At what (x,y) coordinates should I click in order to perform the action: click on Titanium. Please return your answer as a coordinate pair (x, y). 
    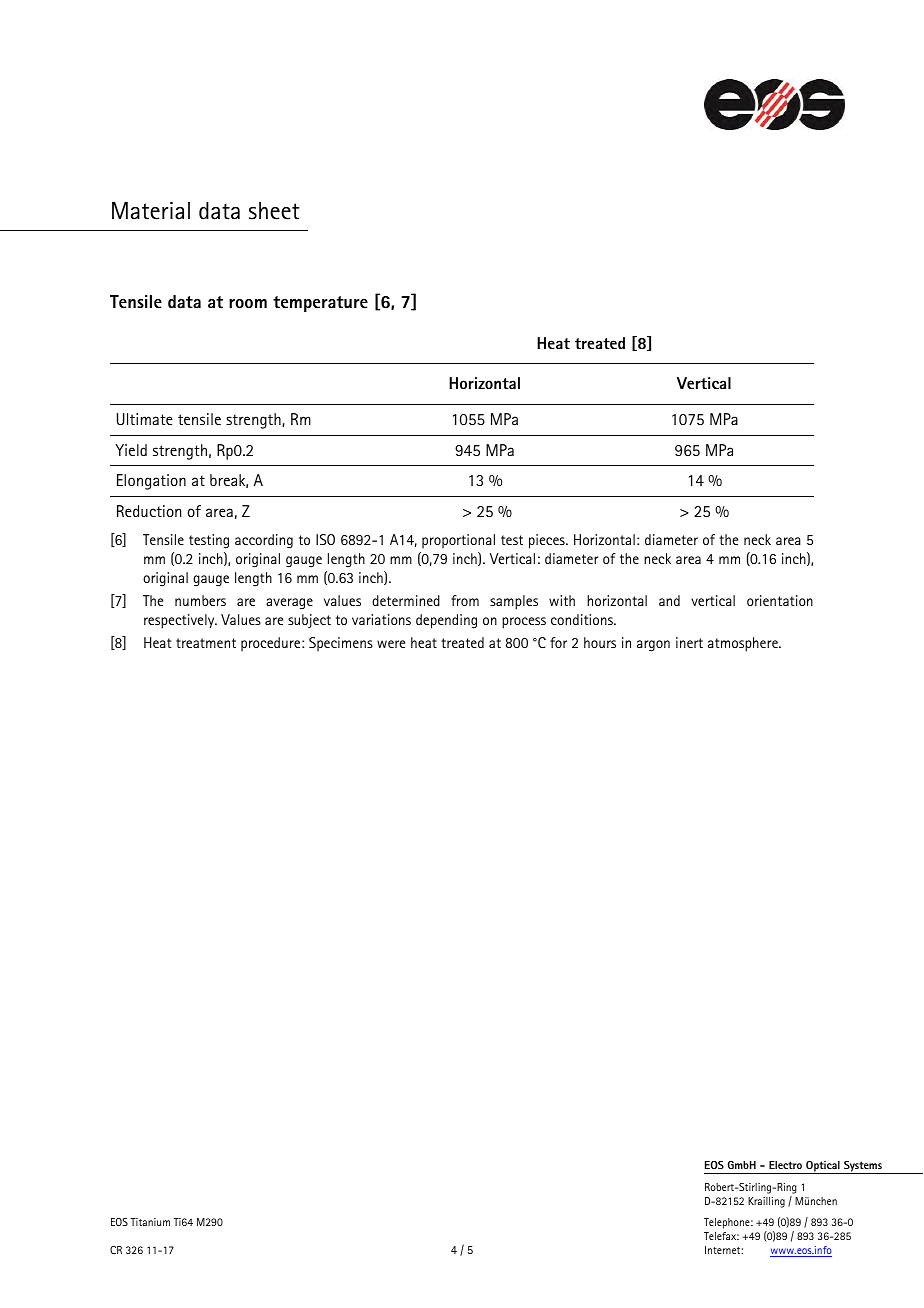
    Looking at the image, I should click on (150, 1222).
